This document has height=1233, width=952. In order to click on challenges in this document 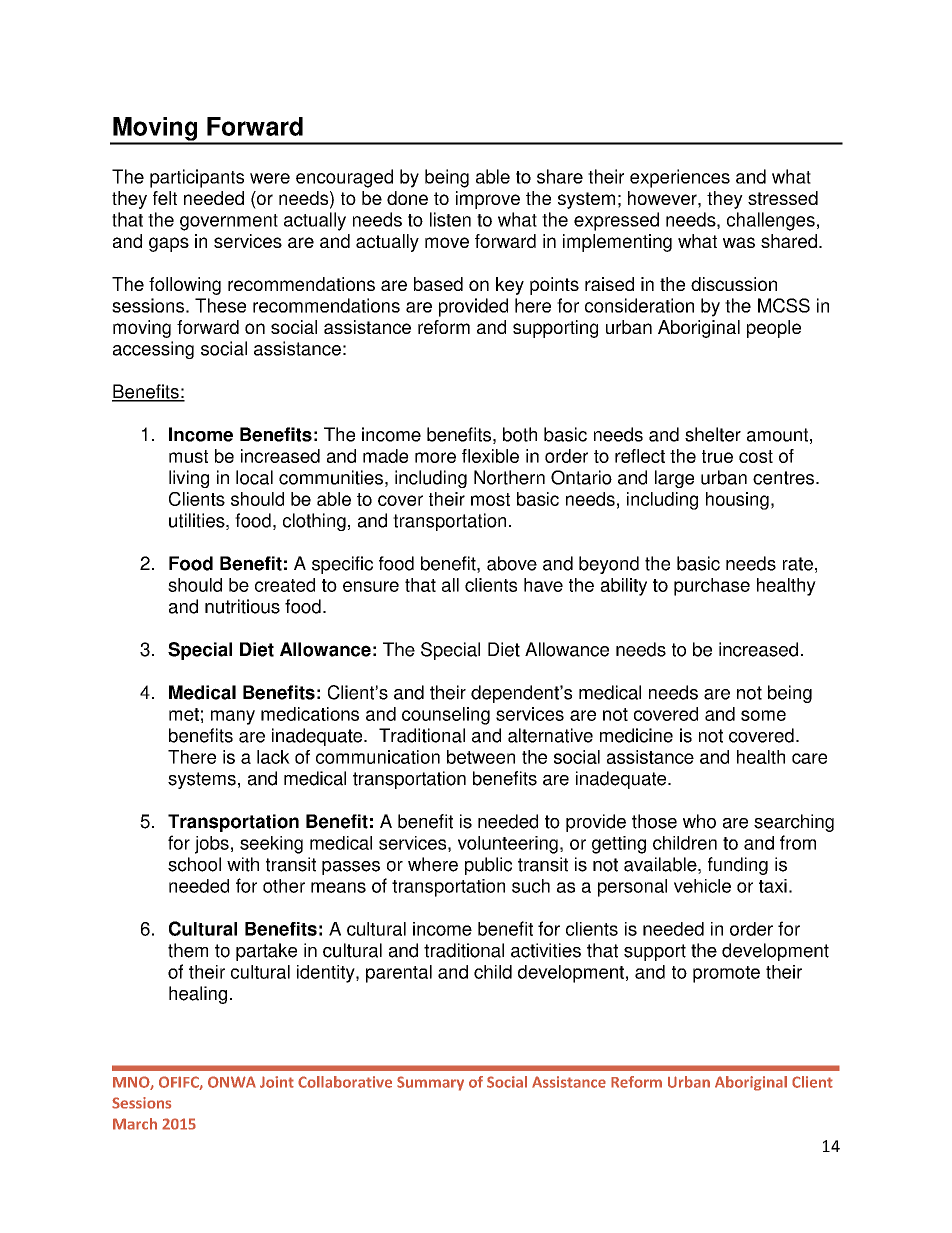, I will do `click(771, 221)`.
